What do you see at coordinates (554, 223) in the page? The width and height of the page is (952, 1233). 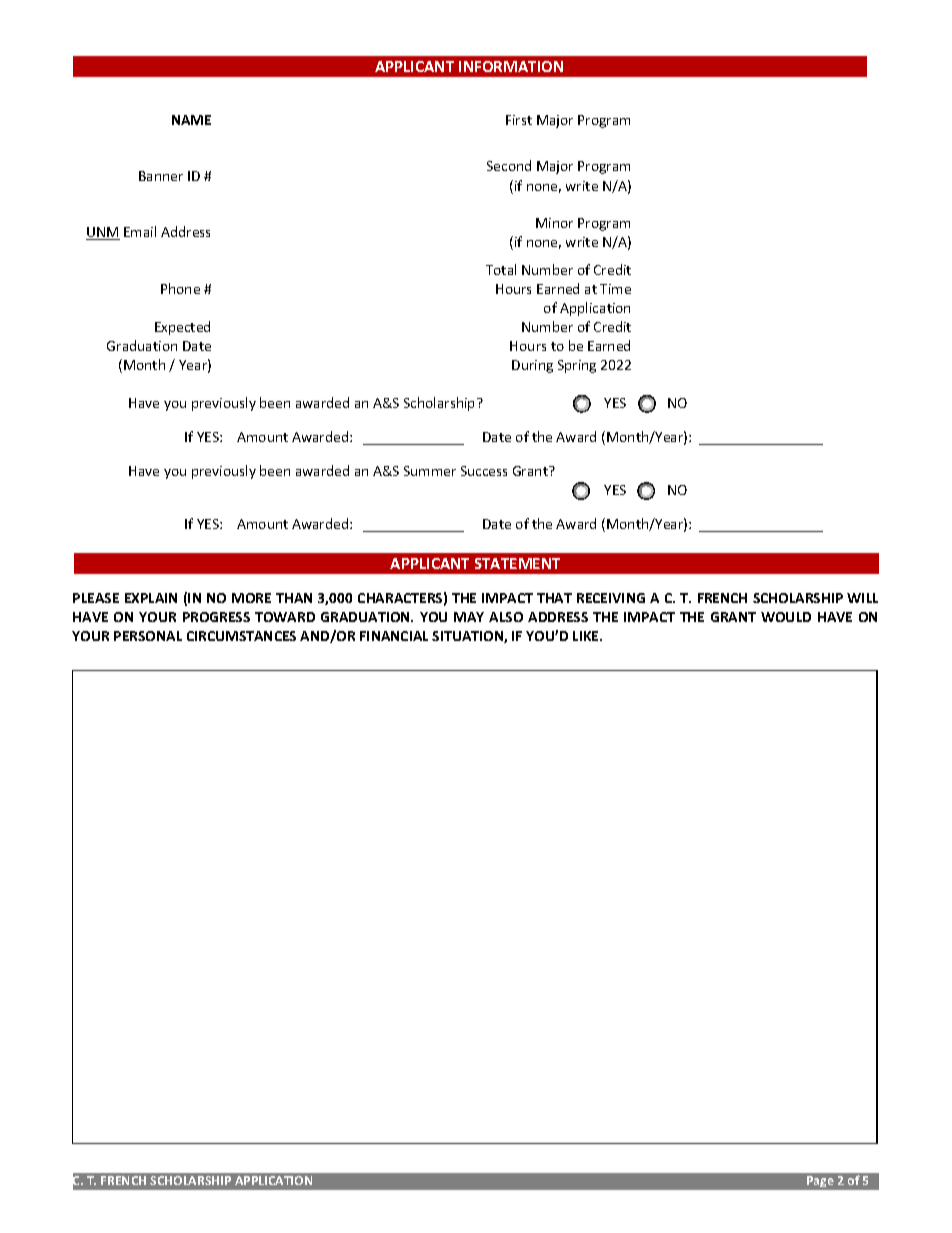 I see `Minor` at bounding box center [554, 223].
